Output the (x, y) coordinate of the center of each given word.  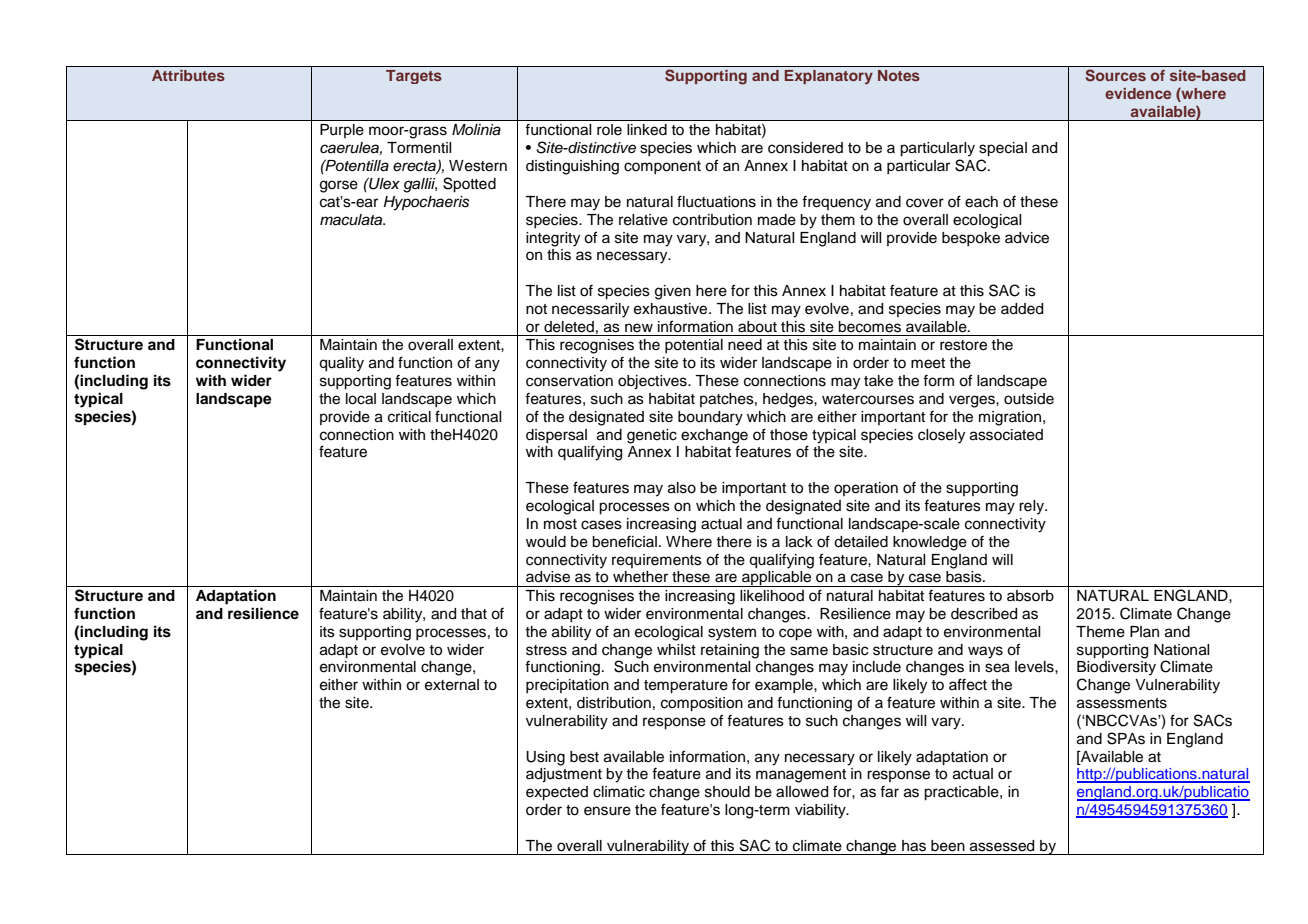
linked (647, 130)
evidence (1138, 93)
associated (1006, 435)
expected (557, 793)
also (682, 488)
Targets (414, 77)
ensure (607, 811)
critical (409, 417)
